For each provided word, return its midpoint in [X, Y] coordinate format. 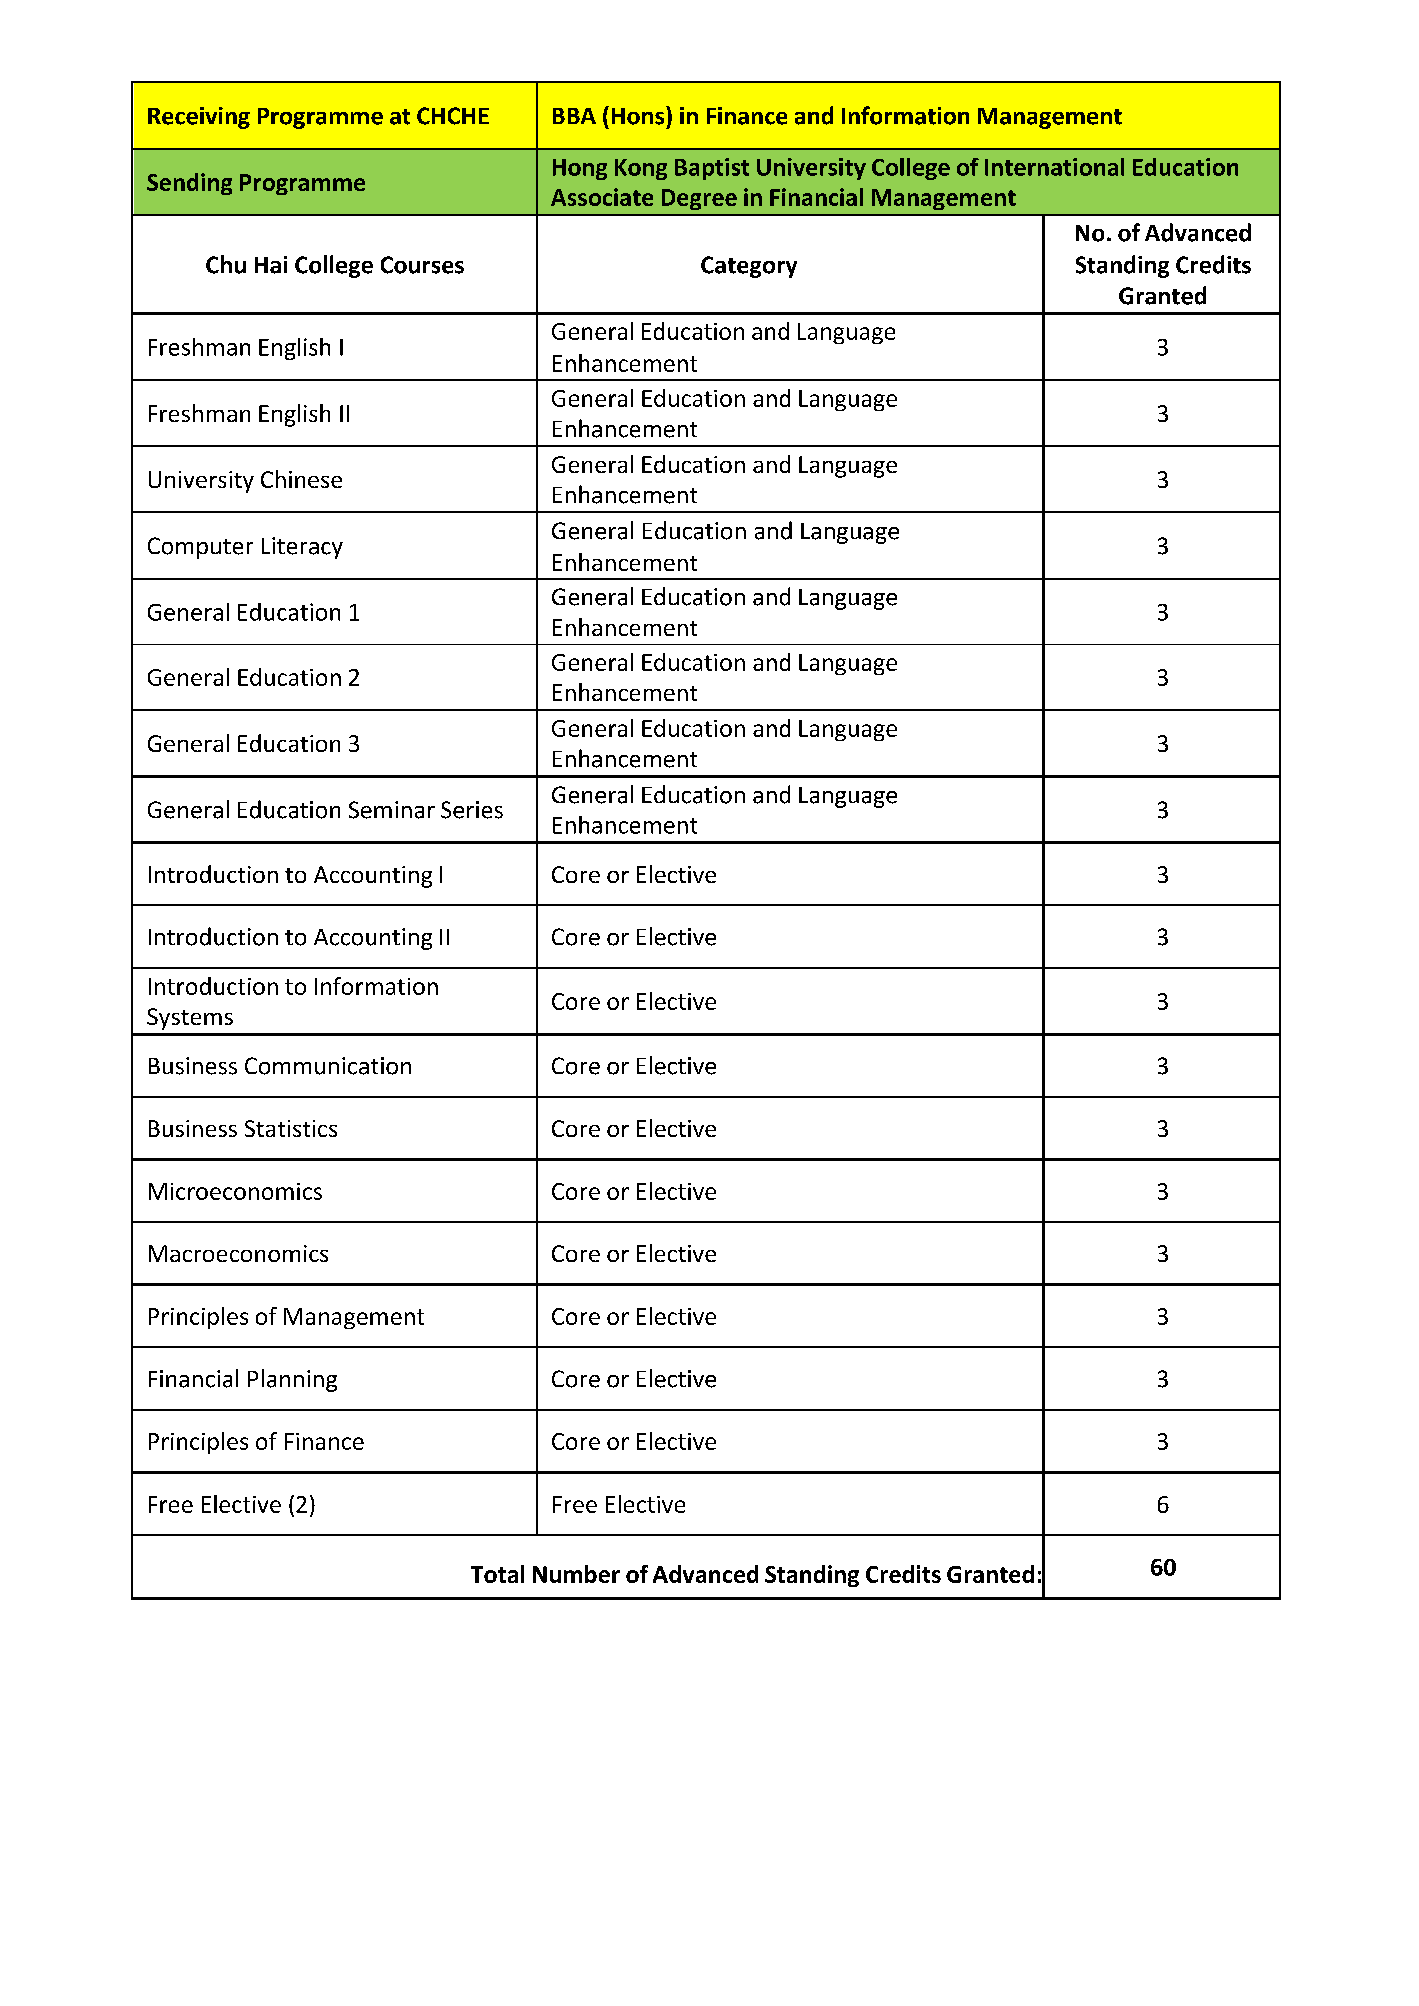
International [1054, 167]
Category [749, 267]
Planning [292, 1380]
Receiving [199, 118]
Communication [328, 1066]
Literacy [302, 548]
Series [472, 810]
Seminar [392, 810]
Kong [641, 169]
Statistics [291, 1128]
